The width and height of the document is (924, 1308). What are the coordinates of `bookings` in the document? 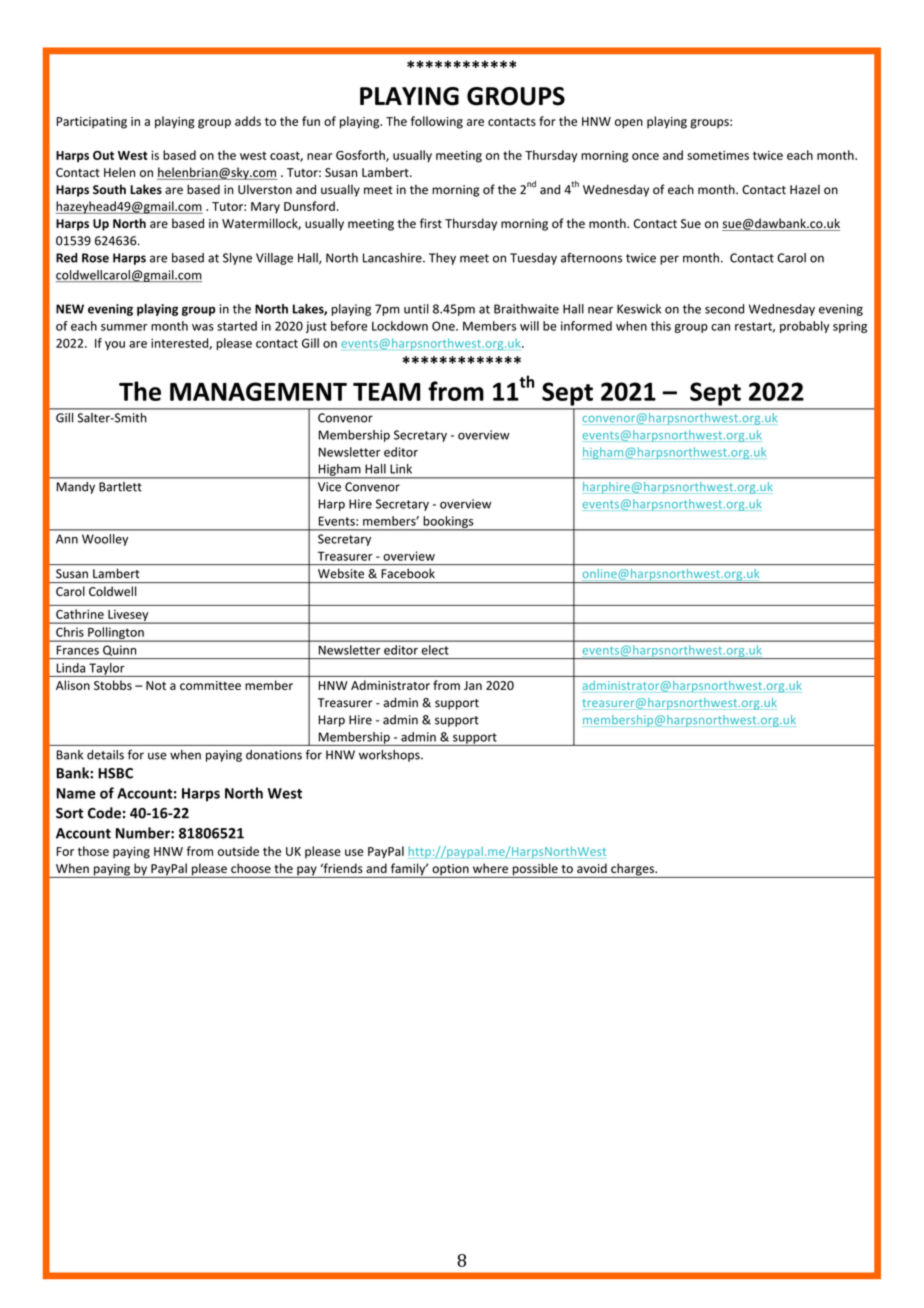 It's located at (448, 523).
